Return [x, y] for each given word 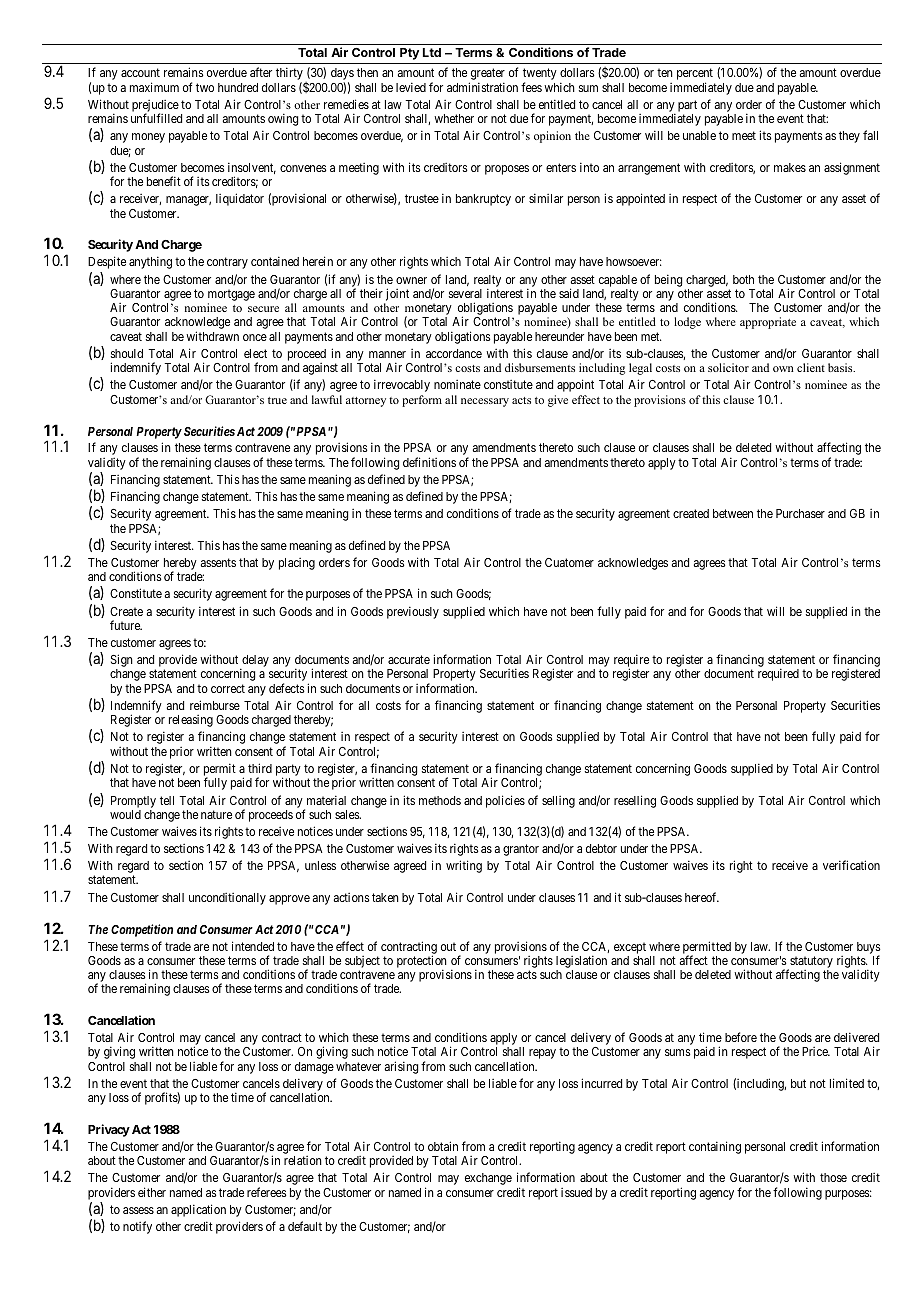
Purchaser [800, 513]
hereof [702, 897]
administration [482, 87]
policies [505, 801]
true [277, 400]
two [205, 87]
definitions [429, 462]
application [198, 1210]
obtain [443, 1146]
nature [216, 814]
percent [695, 75]
